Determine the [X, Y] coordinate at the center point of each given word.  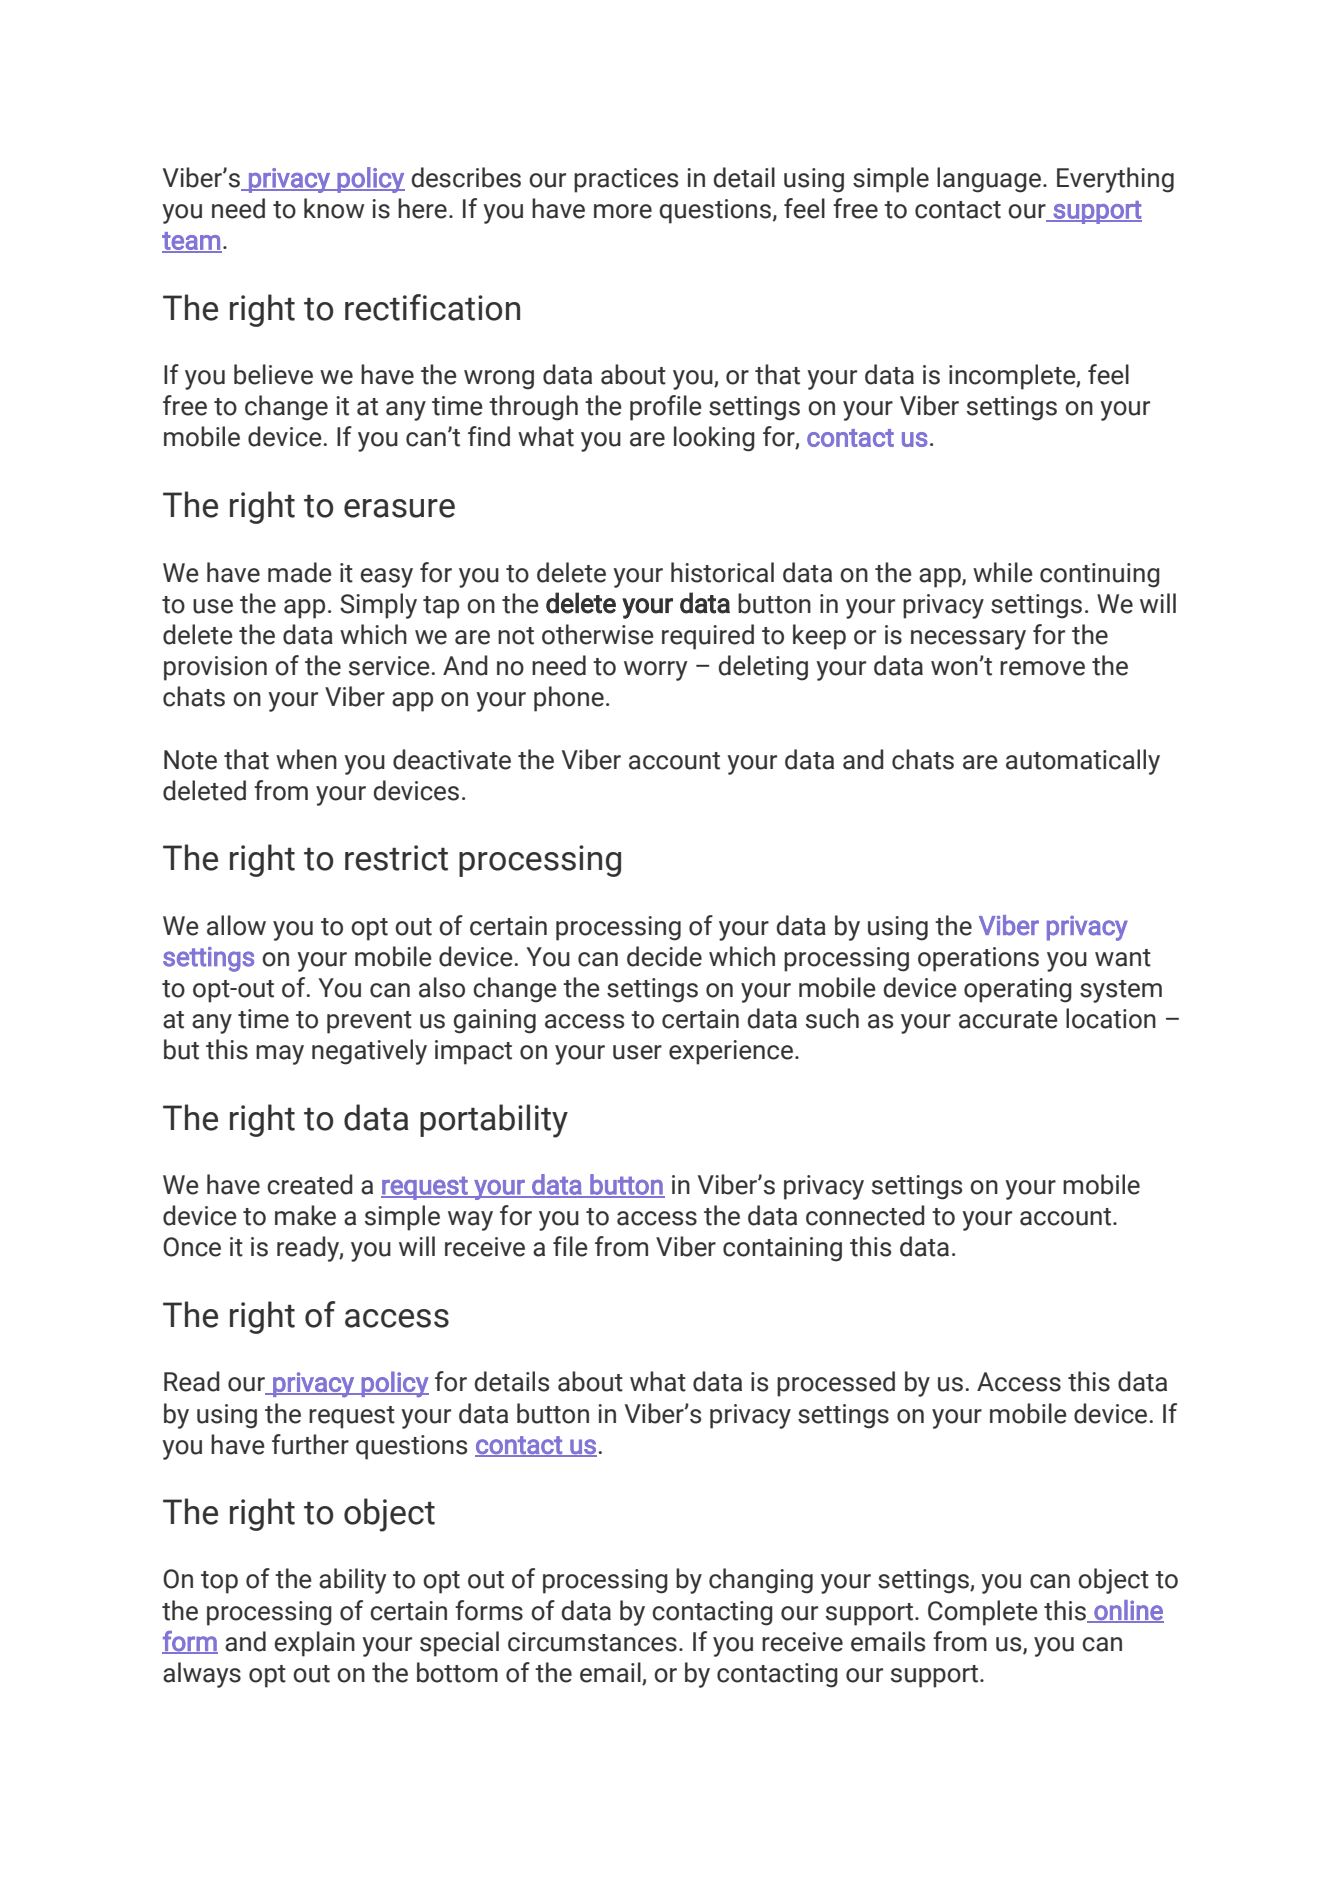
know [334, 208]
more [623, 211]
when [306, 759]
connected [865, 1215]
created [310, 1184]
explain [314, 1644]
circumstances [592, 1642]
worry [655, 671]
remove [1042, 668]
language [989, 180]
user [637, 1052]
